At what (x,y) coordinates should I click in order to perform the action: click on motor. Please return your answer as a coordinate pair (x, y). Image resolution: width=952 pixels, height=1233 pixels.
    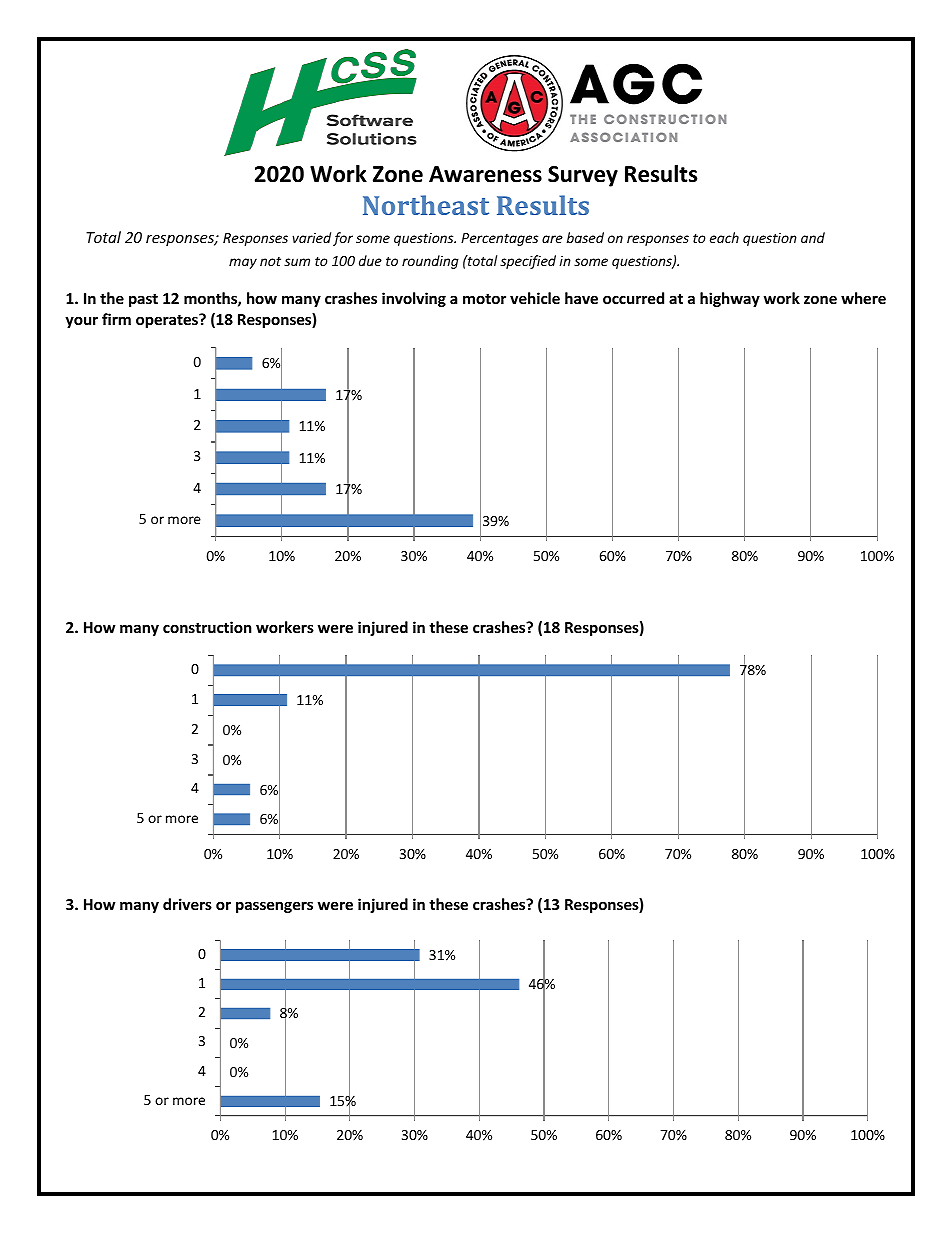
    Looking at the image, I should click on (484, 299).
